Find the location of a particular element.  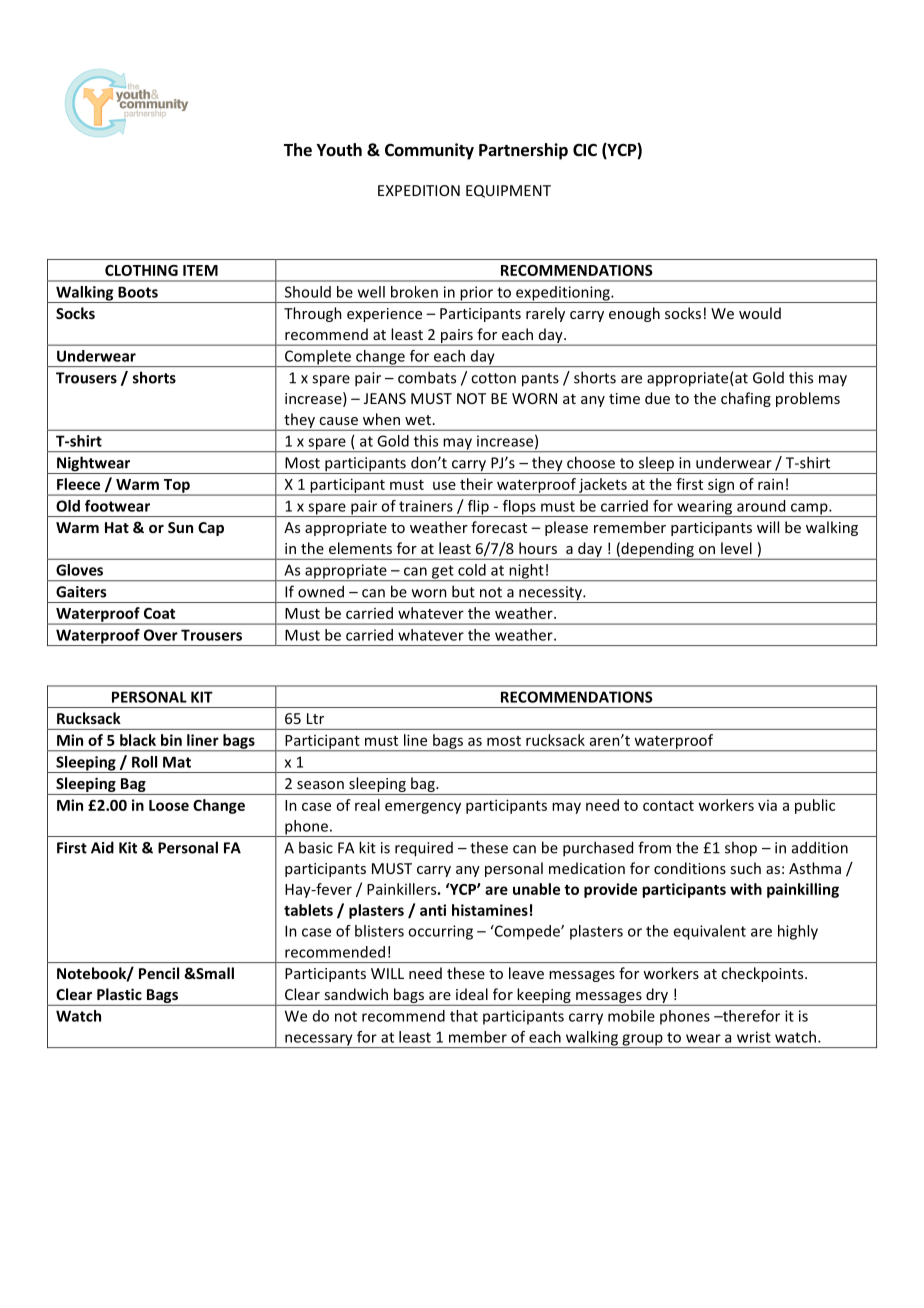

that is located at coordinates (464, 1016).
